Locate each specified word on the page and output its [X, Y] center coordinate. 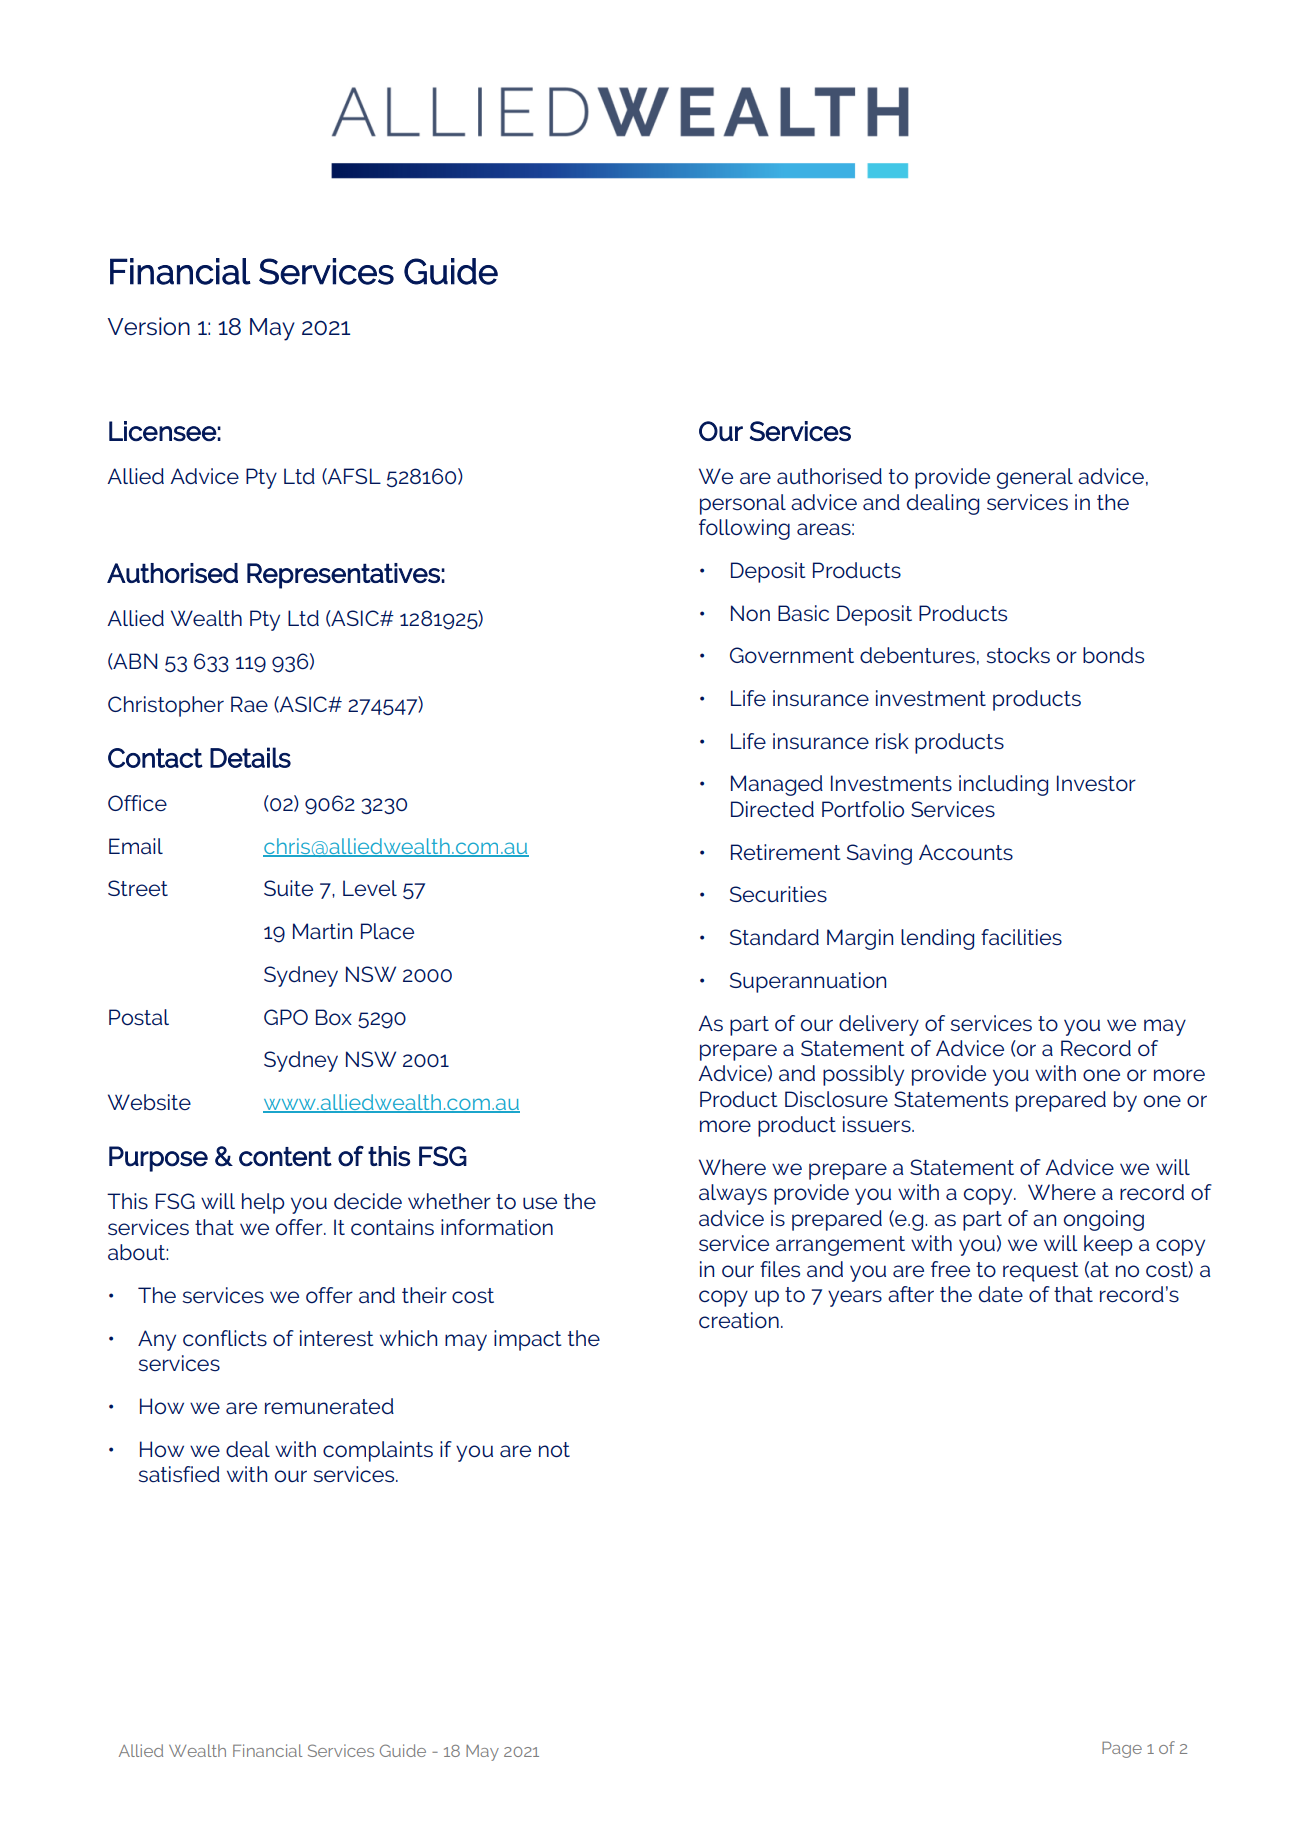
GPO [286, 1017]
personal [743, 504]
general [1035, 478]
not [554, 1450]
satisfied [179, 1474]
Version [149, 326]
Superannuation [808, 982]
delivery [879, 1025]
